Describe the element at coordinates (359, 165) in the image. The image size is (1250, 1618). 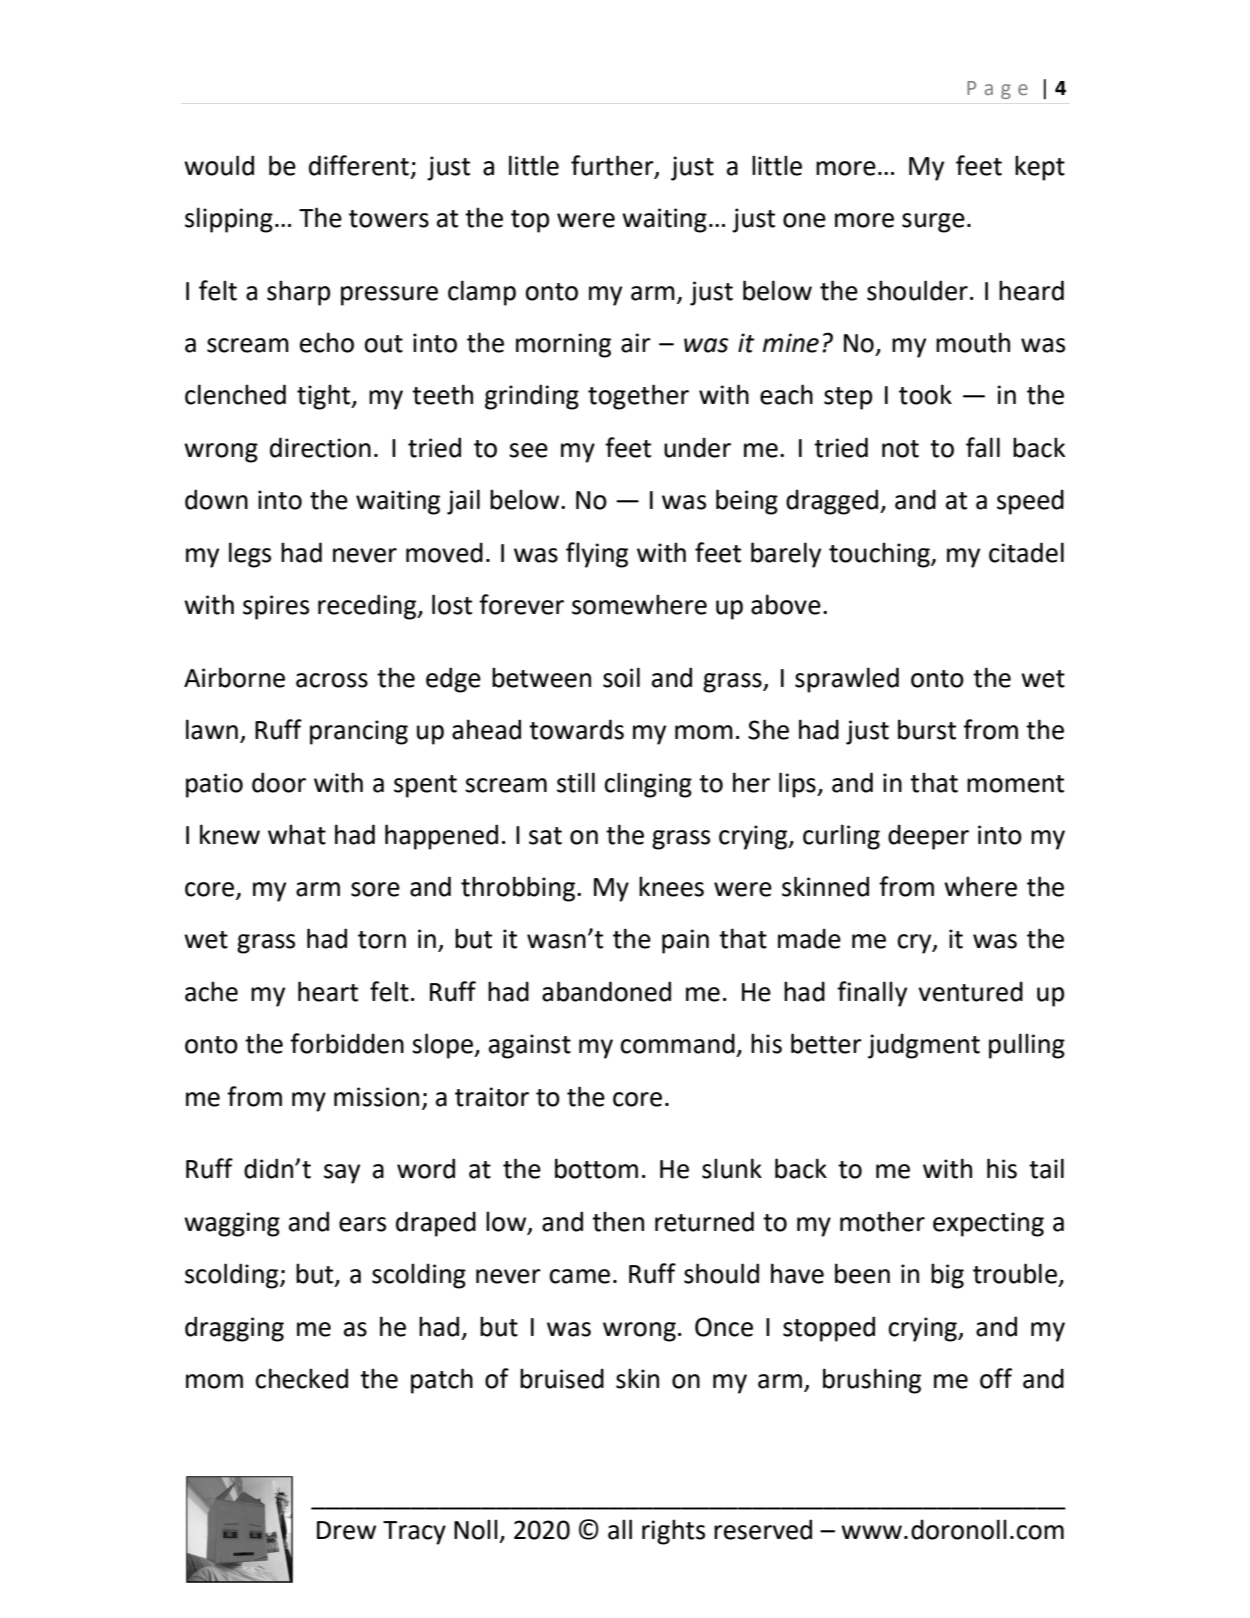
I see `different` at that location.
